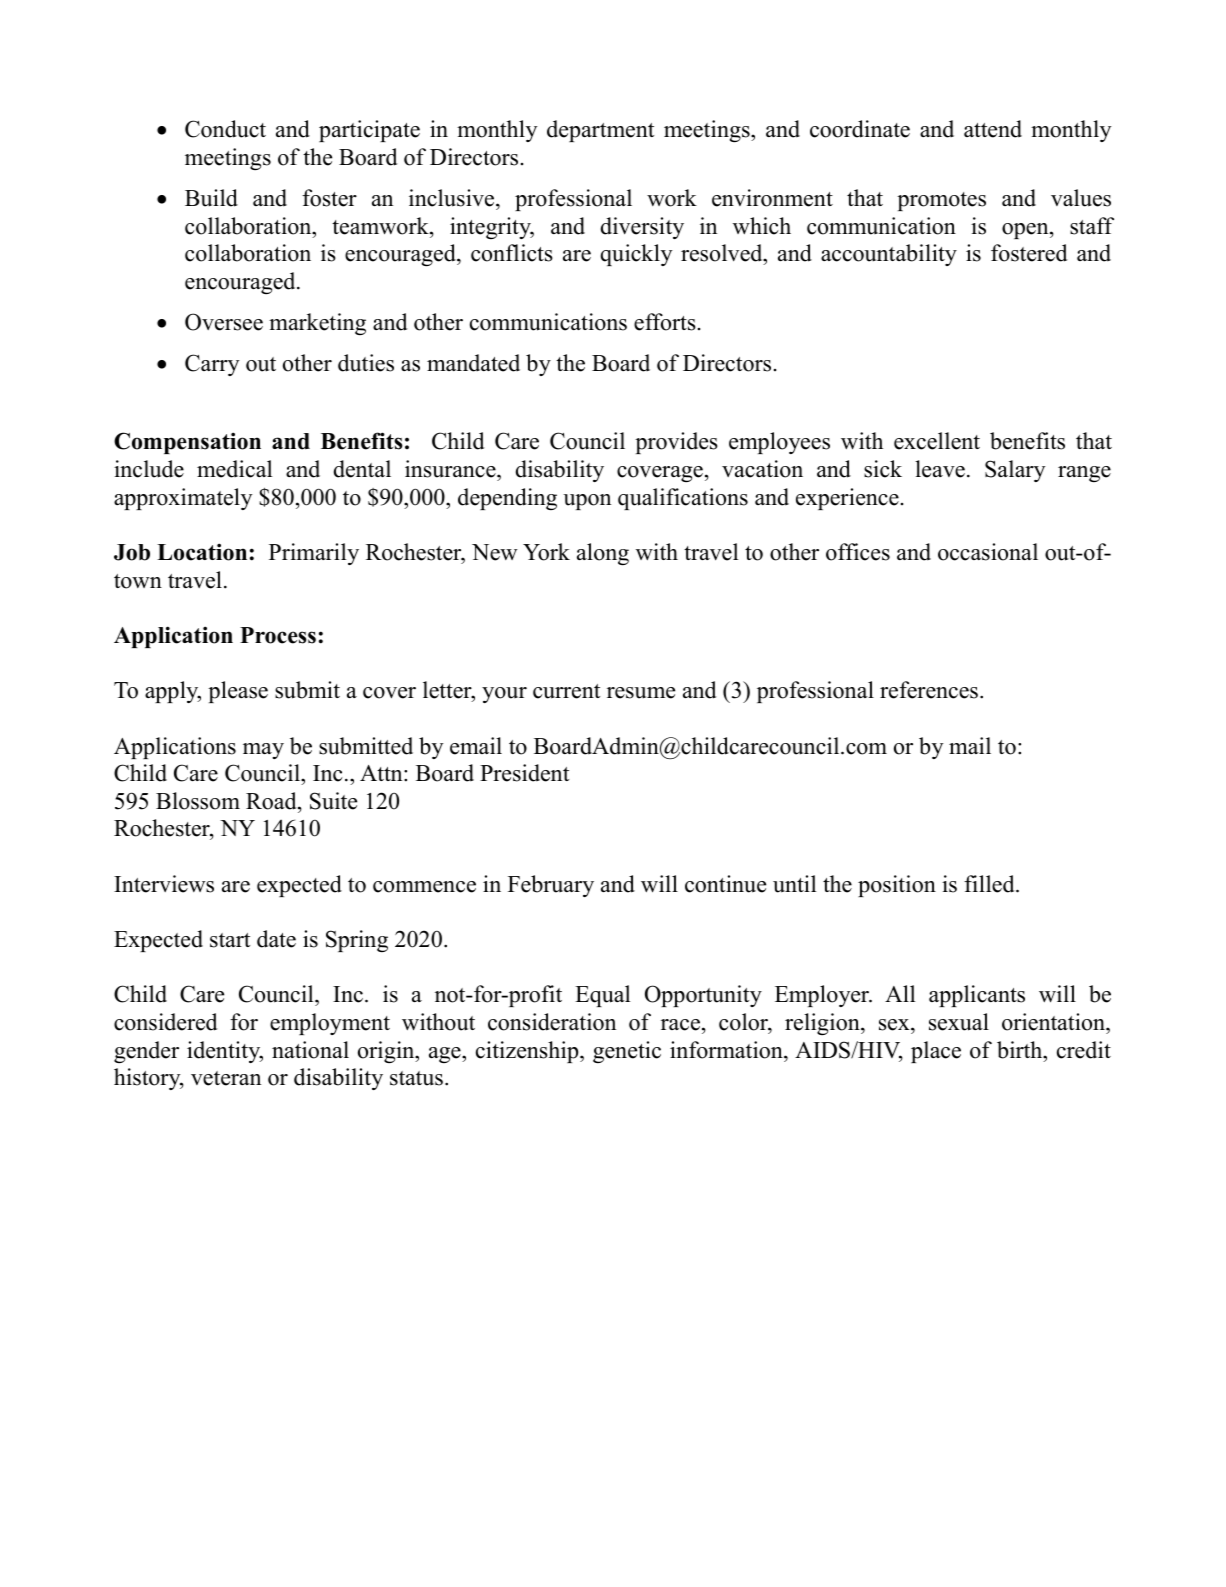 The image size is (1226, 1587). Describe the element at coordinates (603, 554) in the screenshot. I see `along` at that location.
